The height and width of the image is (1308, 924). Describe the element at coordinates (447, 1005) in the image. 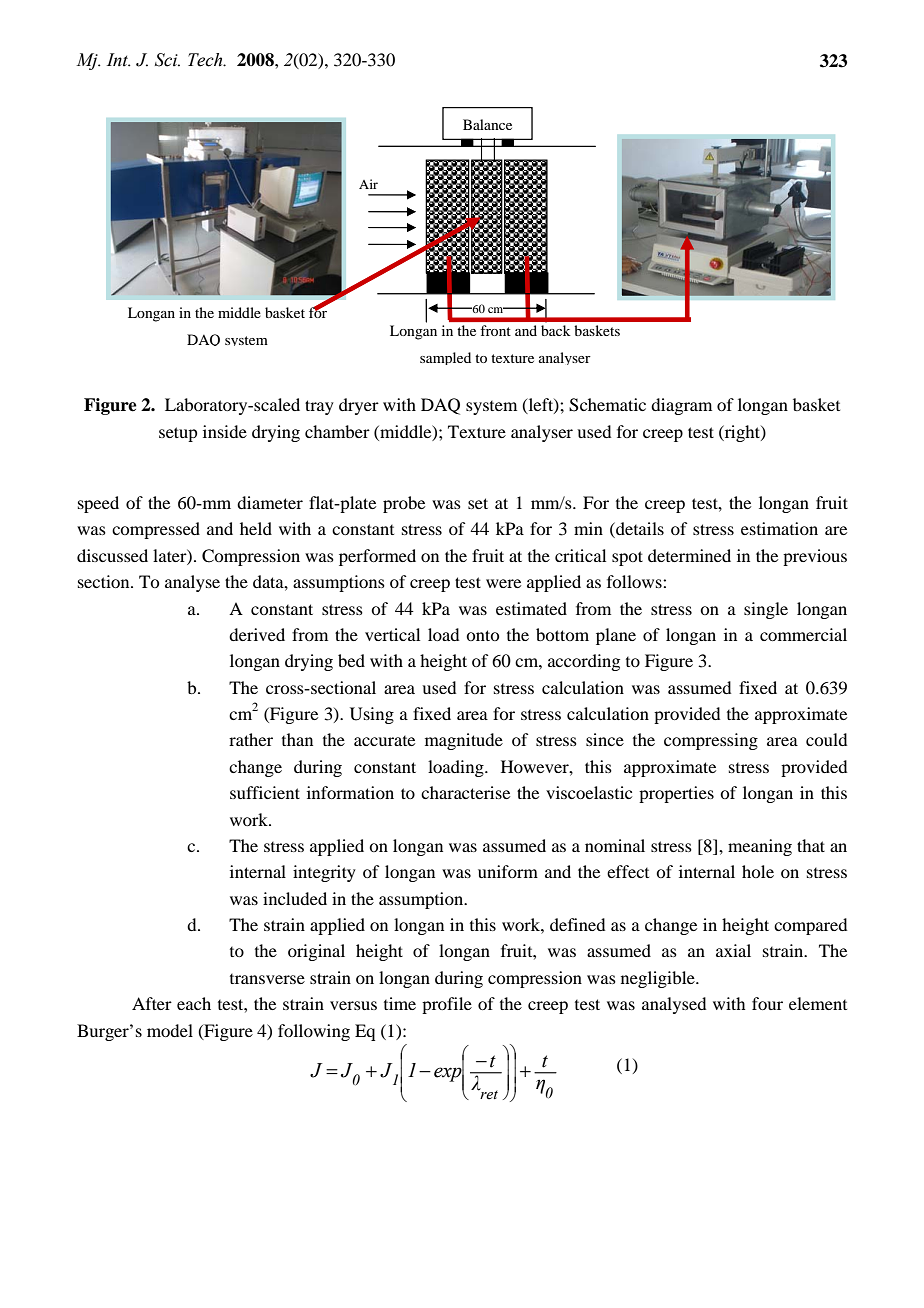

I see `profile` at that location.
